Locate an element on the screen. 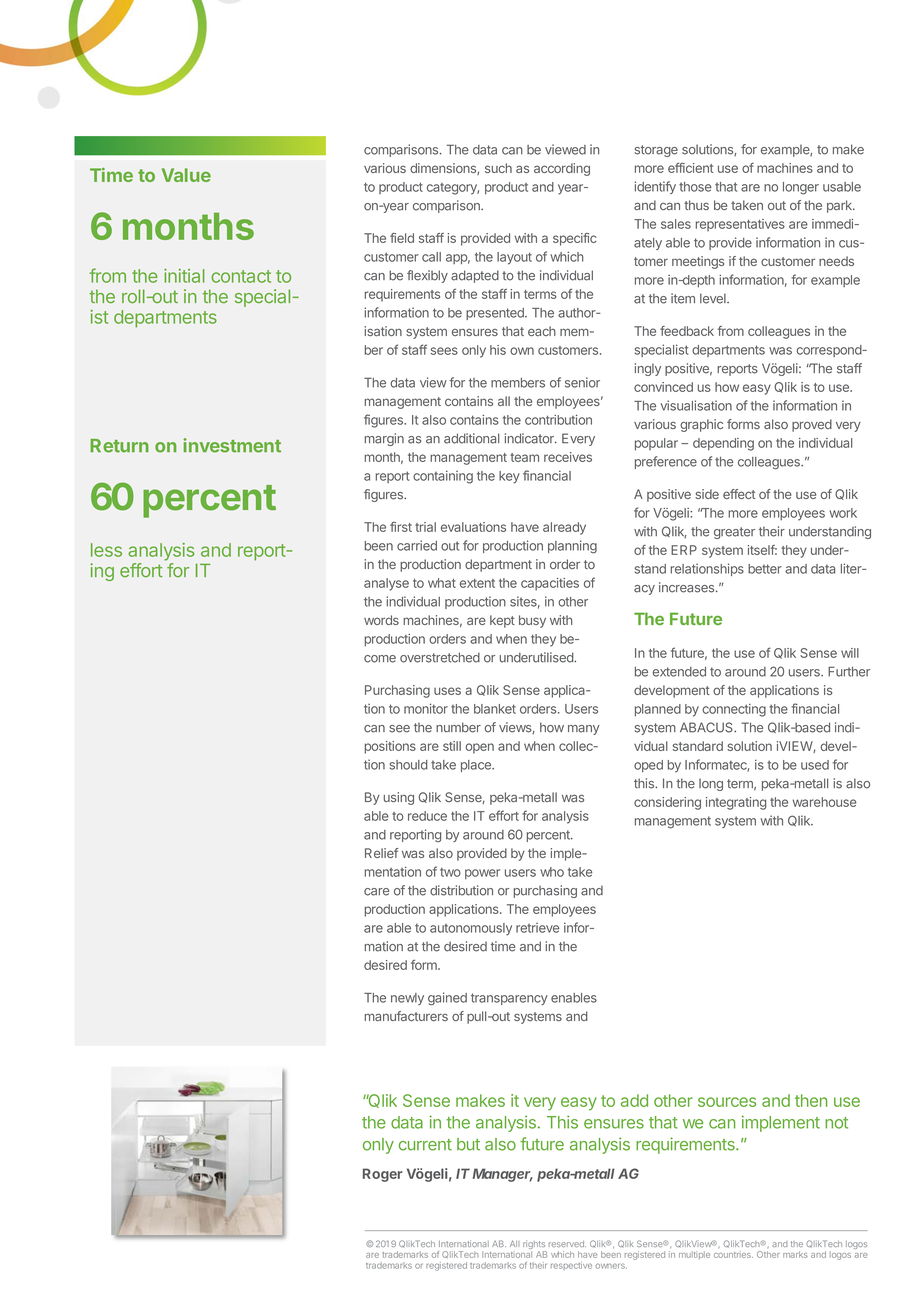 The width and height of the screenshot is (924, 1308). less is located at coordinates (106, 550).
